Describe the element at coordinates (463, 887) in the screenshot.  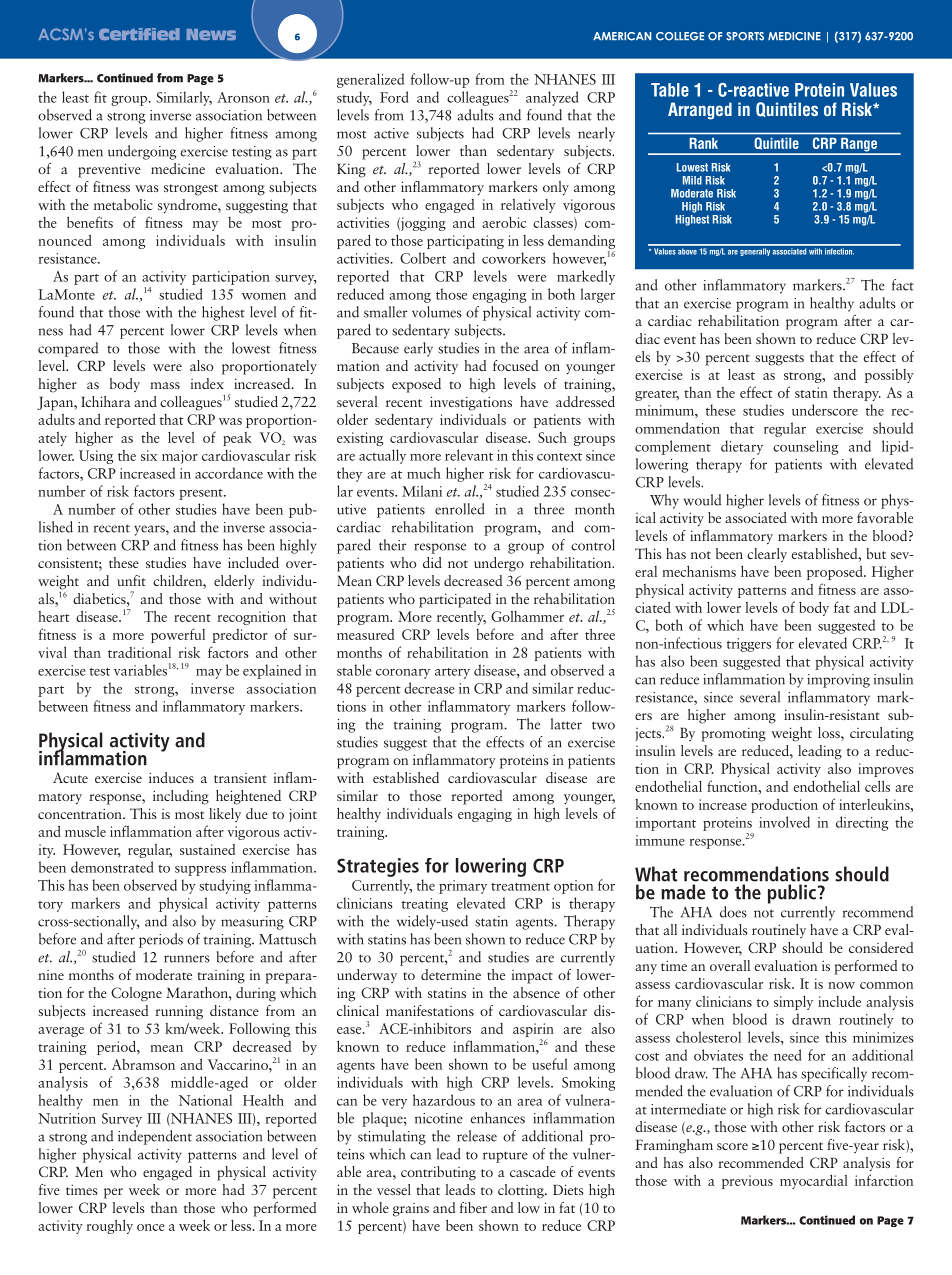
I see `primary` at that location.
